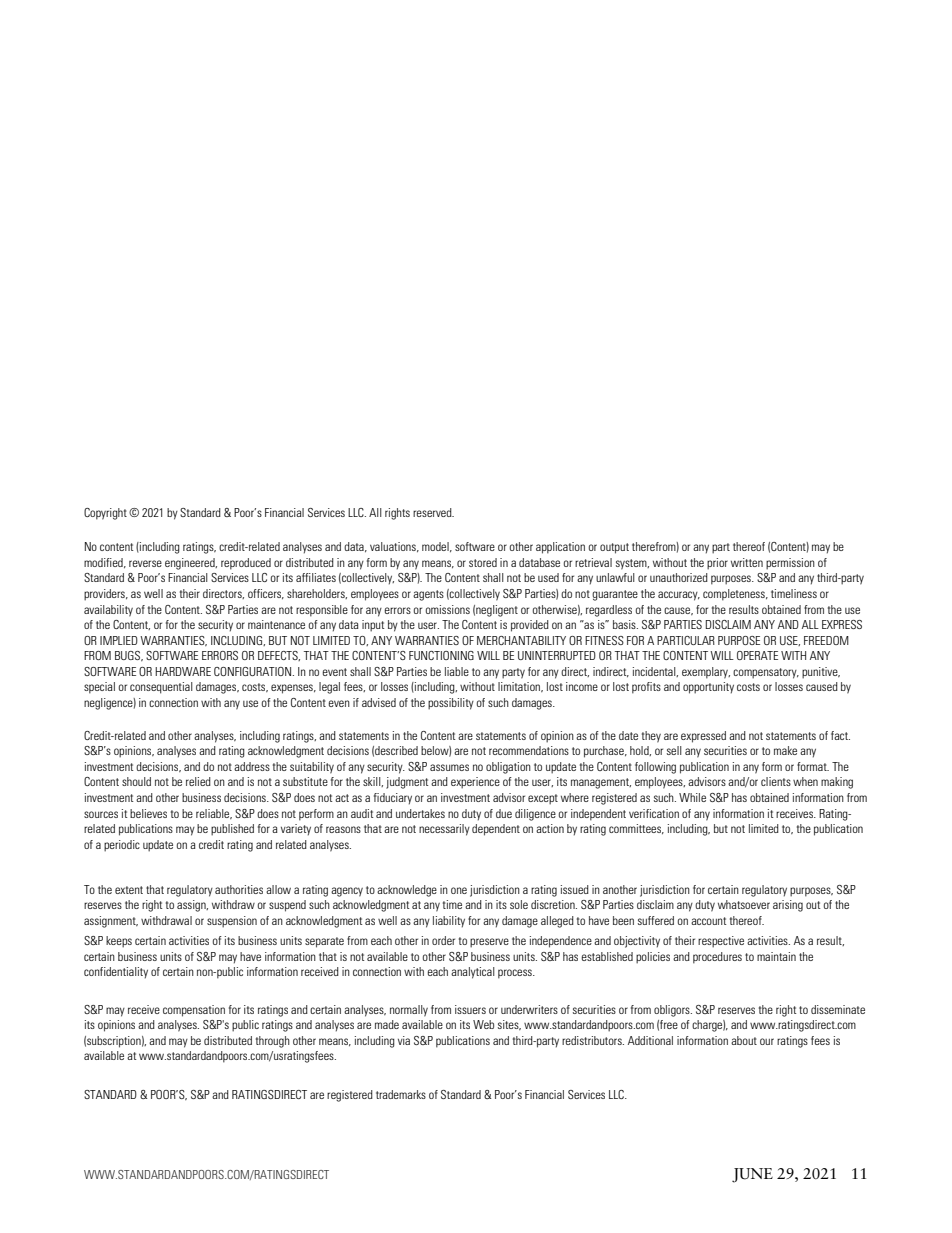  What do you see at coordinates (232, 830) in the document?
I see `published` at bounding box center [232, 830].
